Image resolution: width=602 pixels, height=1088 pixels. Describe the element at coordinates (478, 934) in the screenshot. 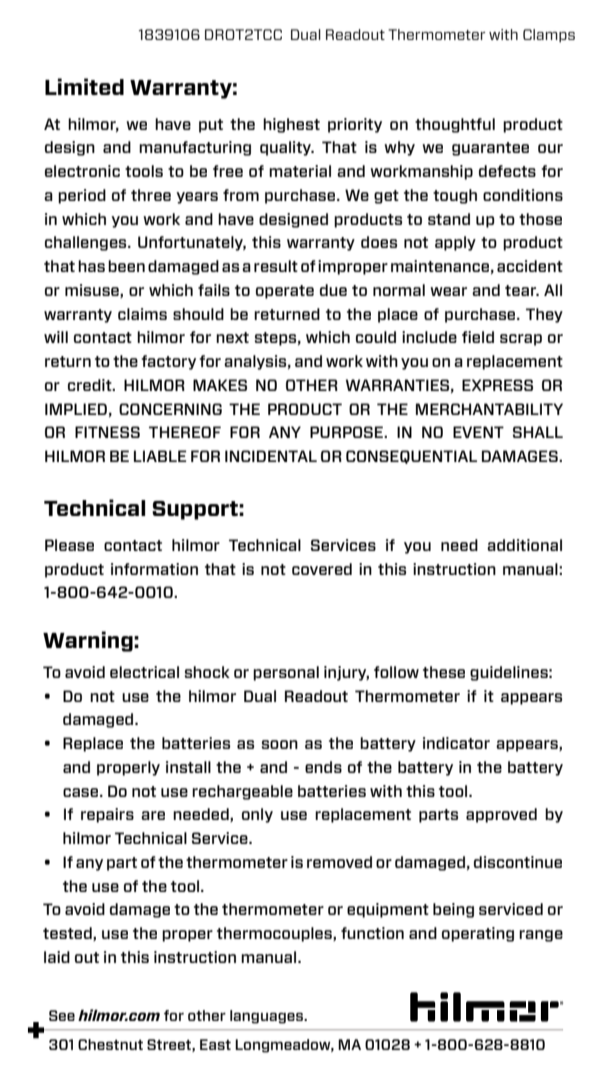

I see `operating` at that location.
